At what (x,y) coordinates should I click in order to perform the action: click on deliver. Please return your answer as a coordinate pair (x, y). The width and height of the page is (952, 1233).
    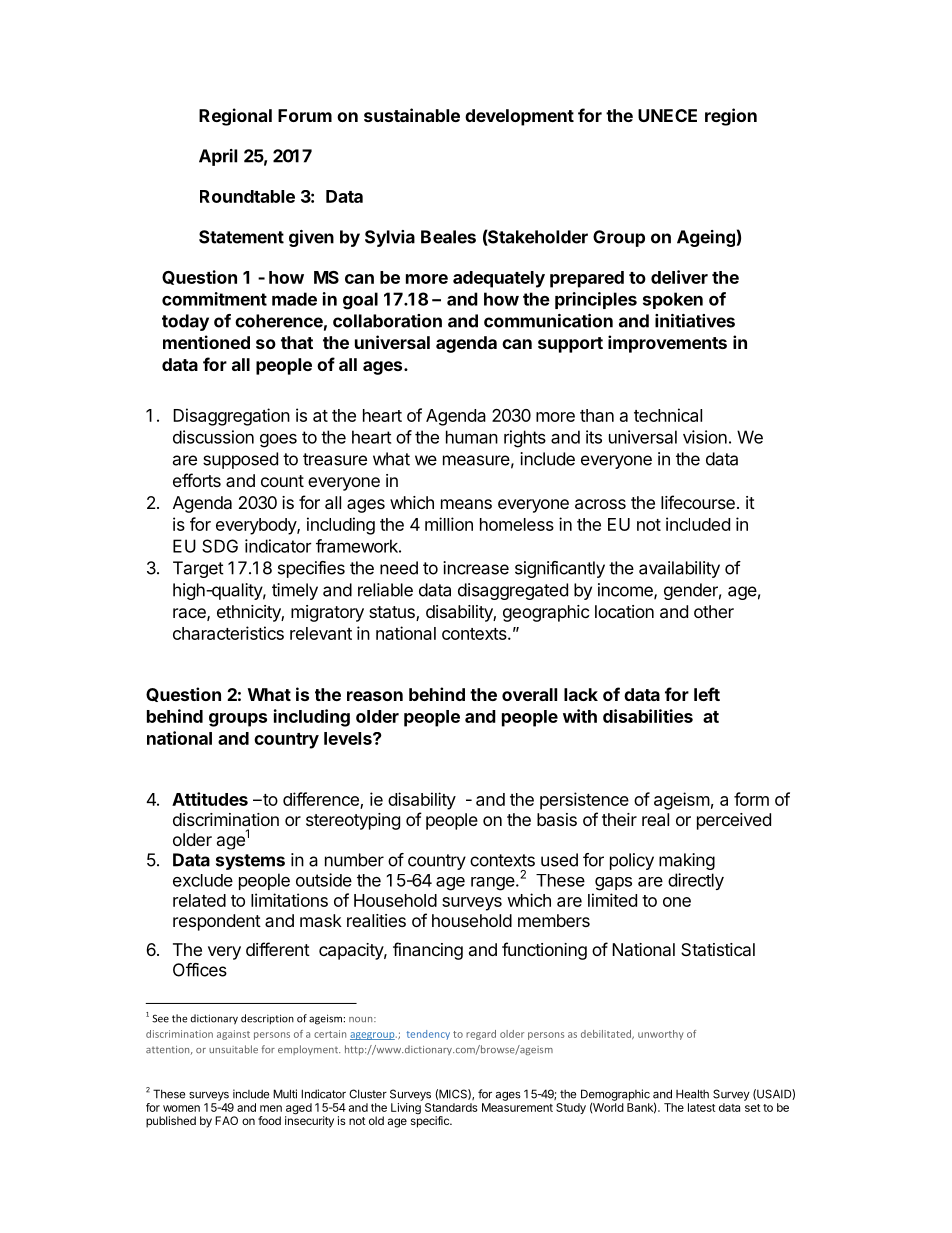
    Looking at the image, I should click on (679, 277).
